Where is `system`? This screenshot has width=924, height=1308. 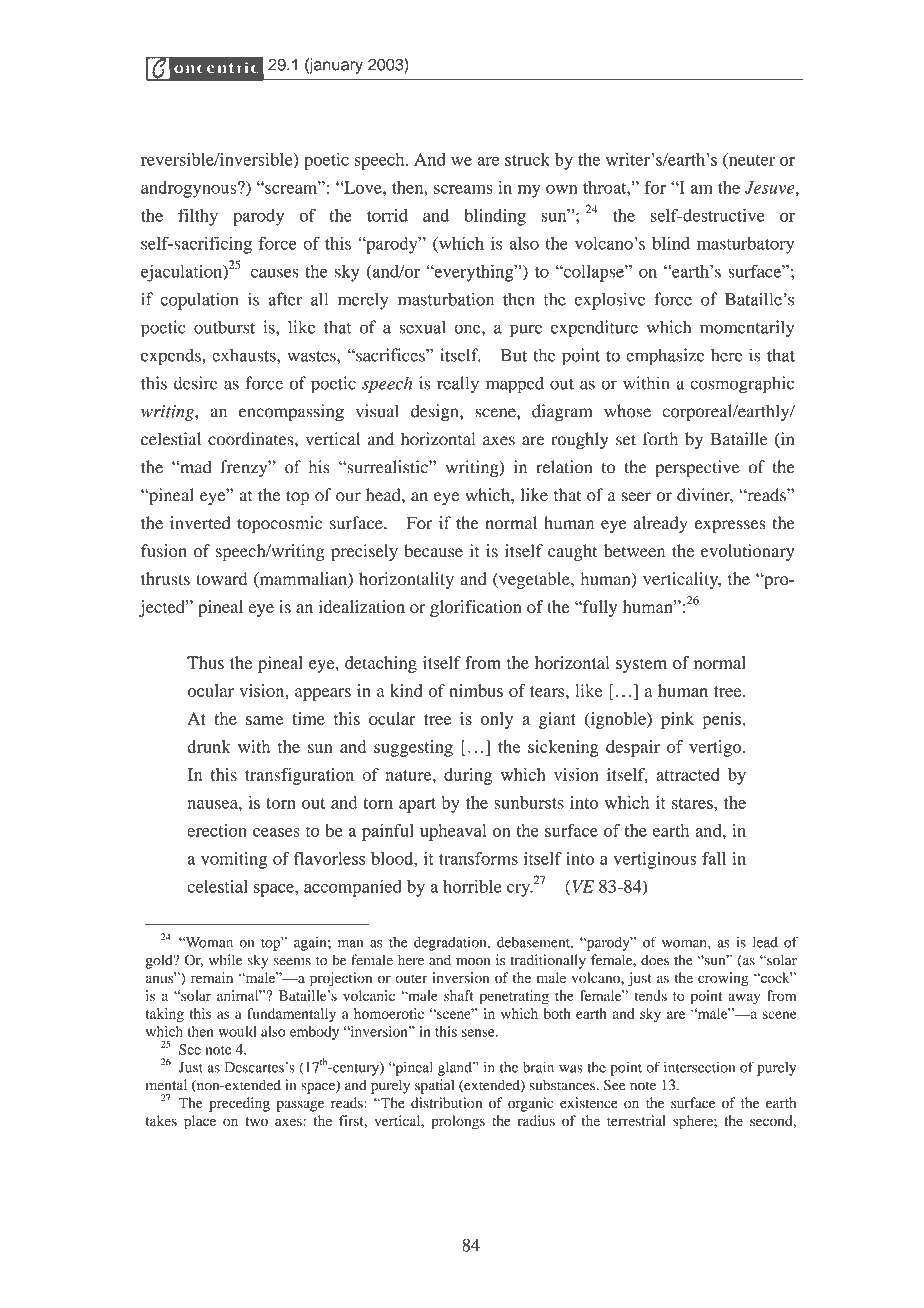 system is located at coordinates (641, 665).
